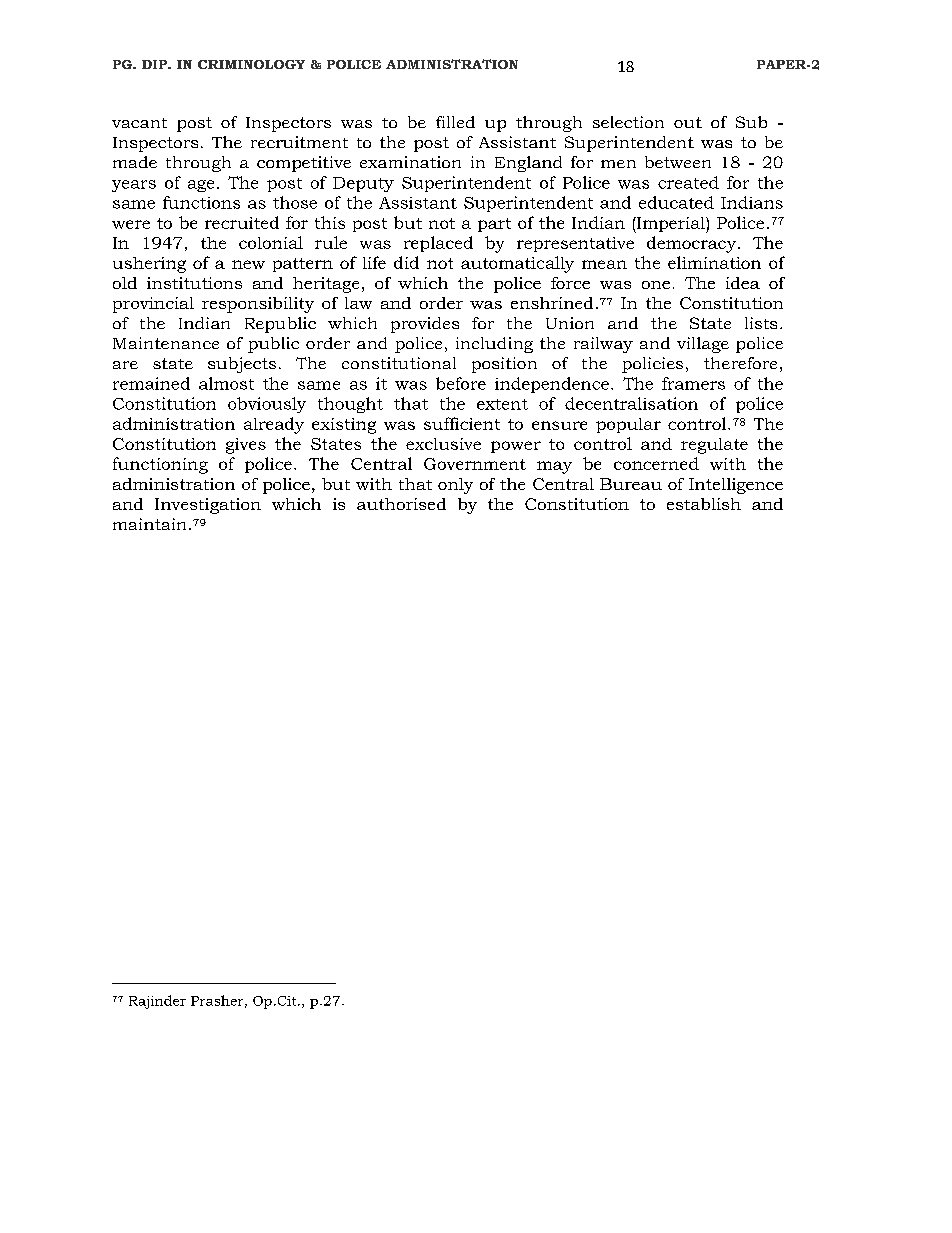 The width and height of the document is (952, 1233). I want to click on functions, so click(201, 202).
